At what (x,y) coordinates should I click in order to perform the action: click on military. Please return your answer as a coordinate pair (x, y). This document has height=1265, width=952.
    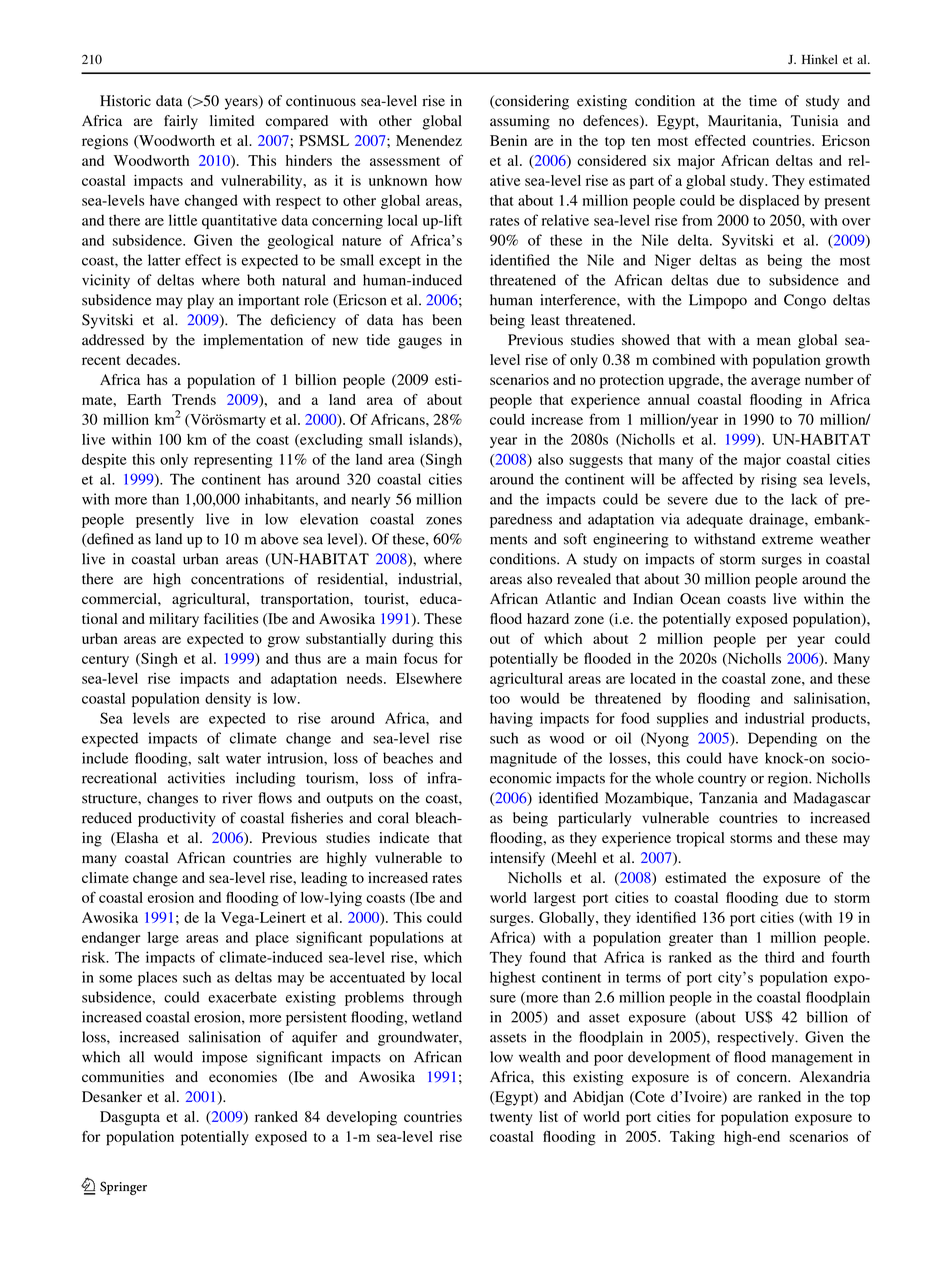
    Looking at the image, I should click on (174, 620).
